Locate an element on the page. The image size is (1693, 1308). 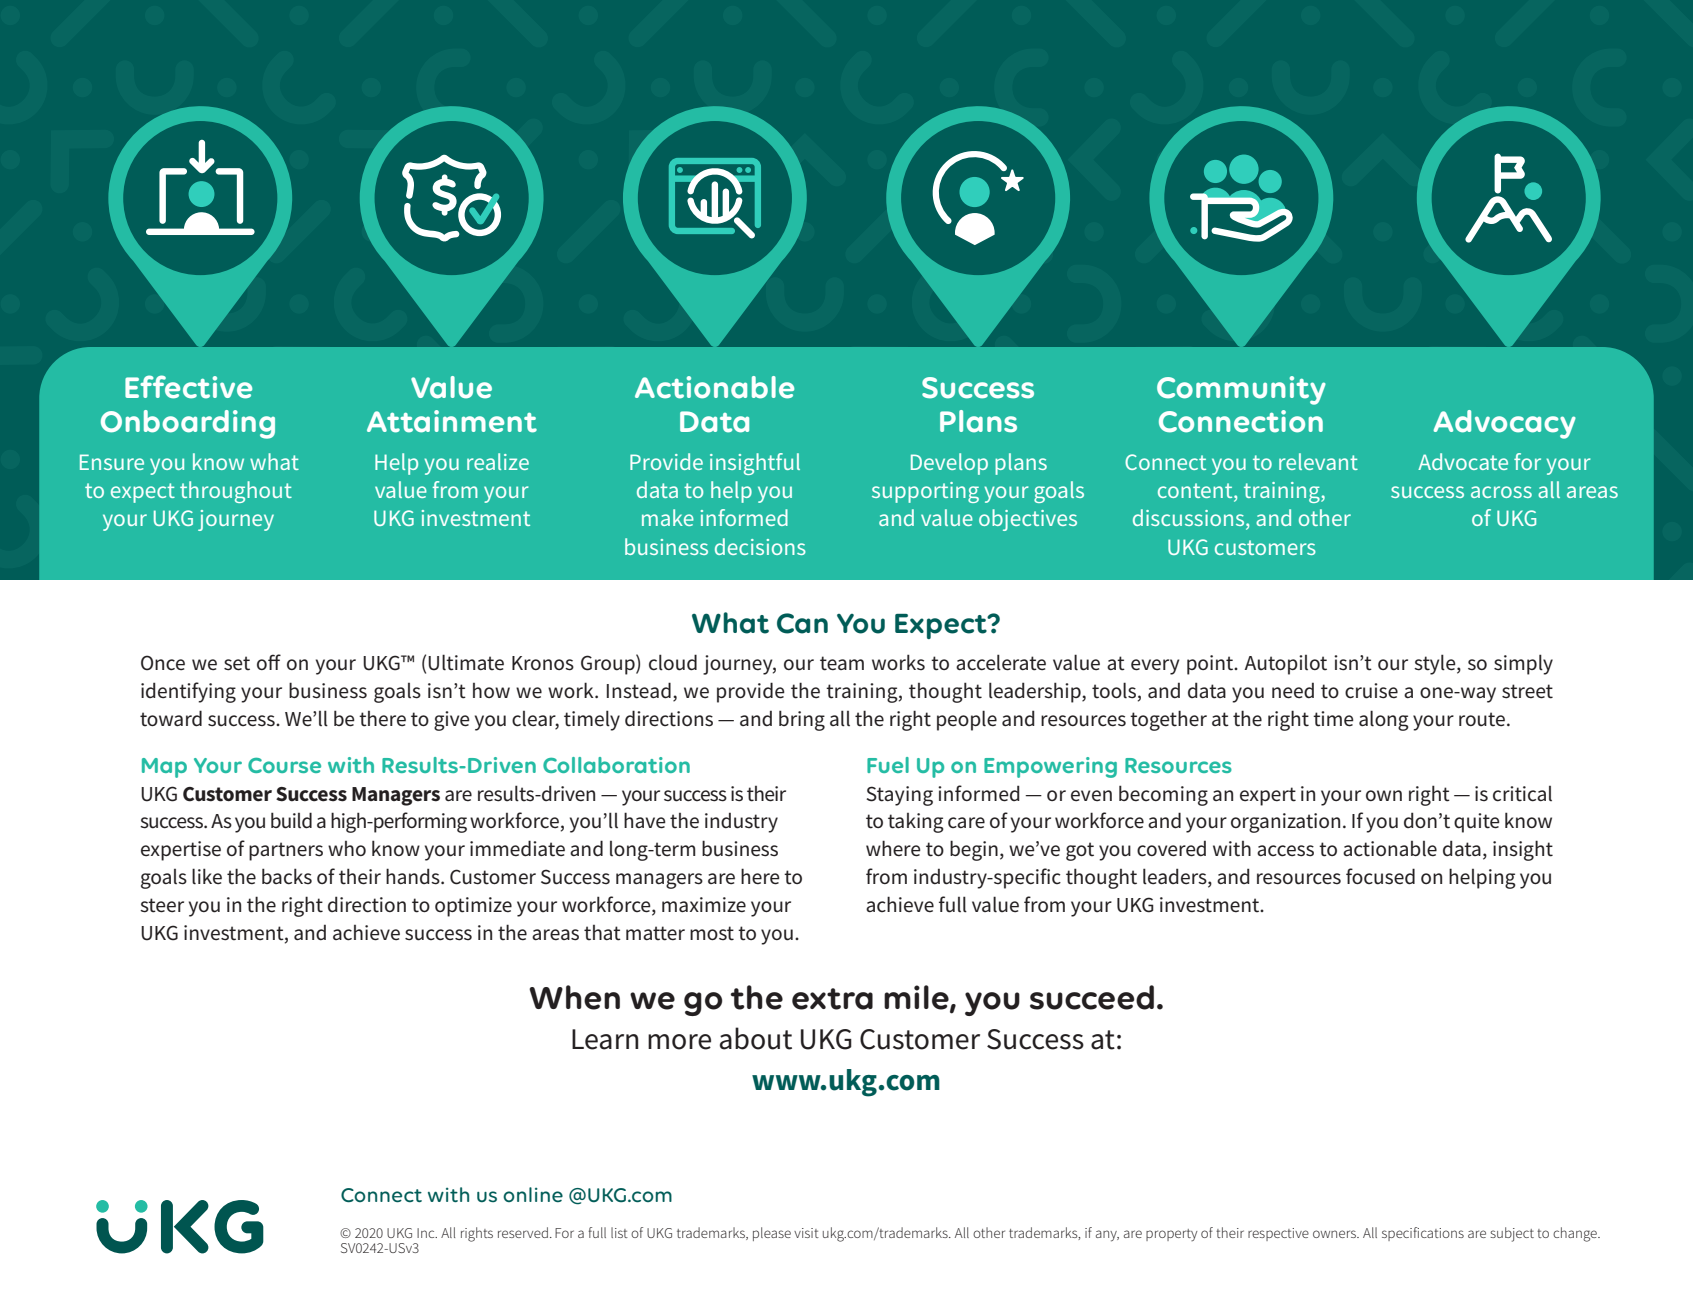
When is located at coordinates (574, 997).
